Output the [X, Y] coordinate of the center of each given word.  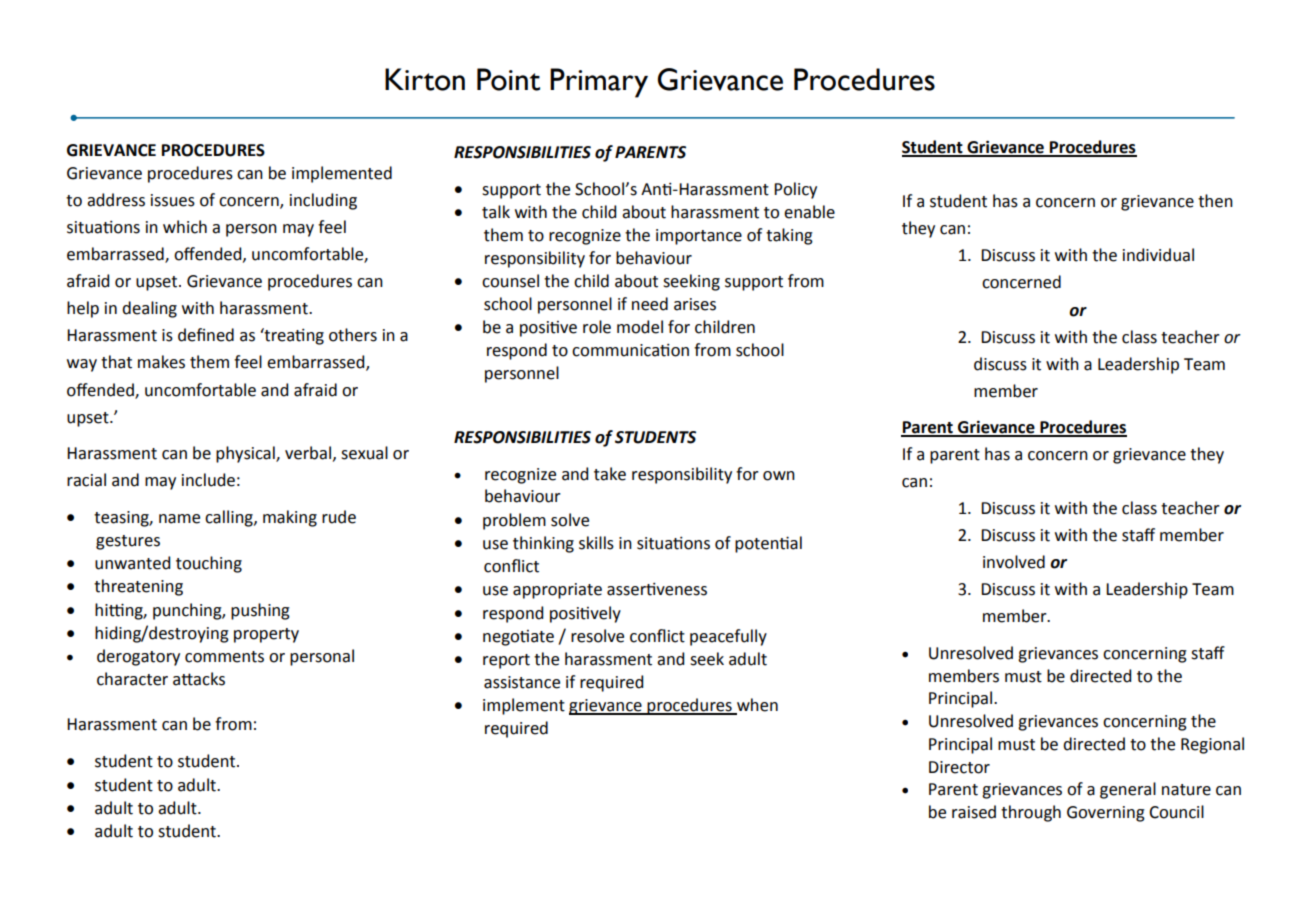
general [1128, 790]
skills [596, 543]
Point [508, 79]
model [640, 327]
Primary [599, 83]
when [756, 706]
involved [1014, 562]
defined [206, 335]
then [1215, 201]
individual [1158, 255]
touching [209, 564]
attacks [199, 679]
